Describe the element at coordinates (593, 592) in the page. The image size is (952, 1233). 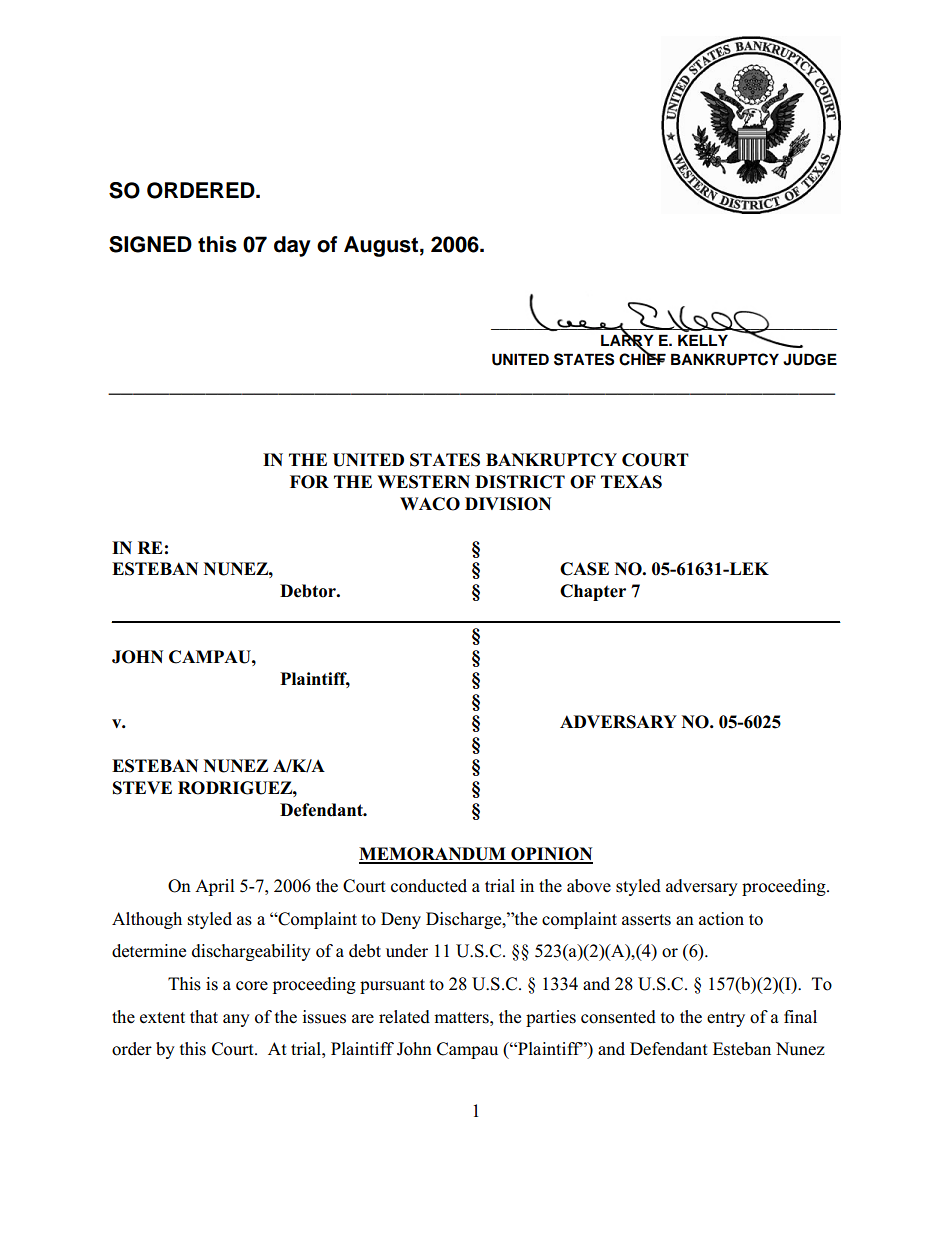
I see `Chapter` at that location.
